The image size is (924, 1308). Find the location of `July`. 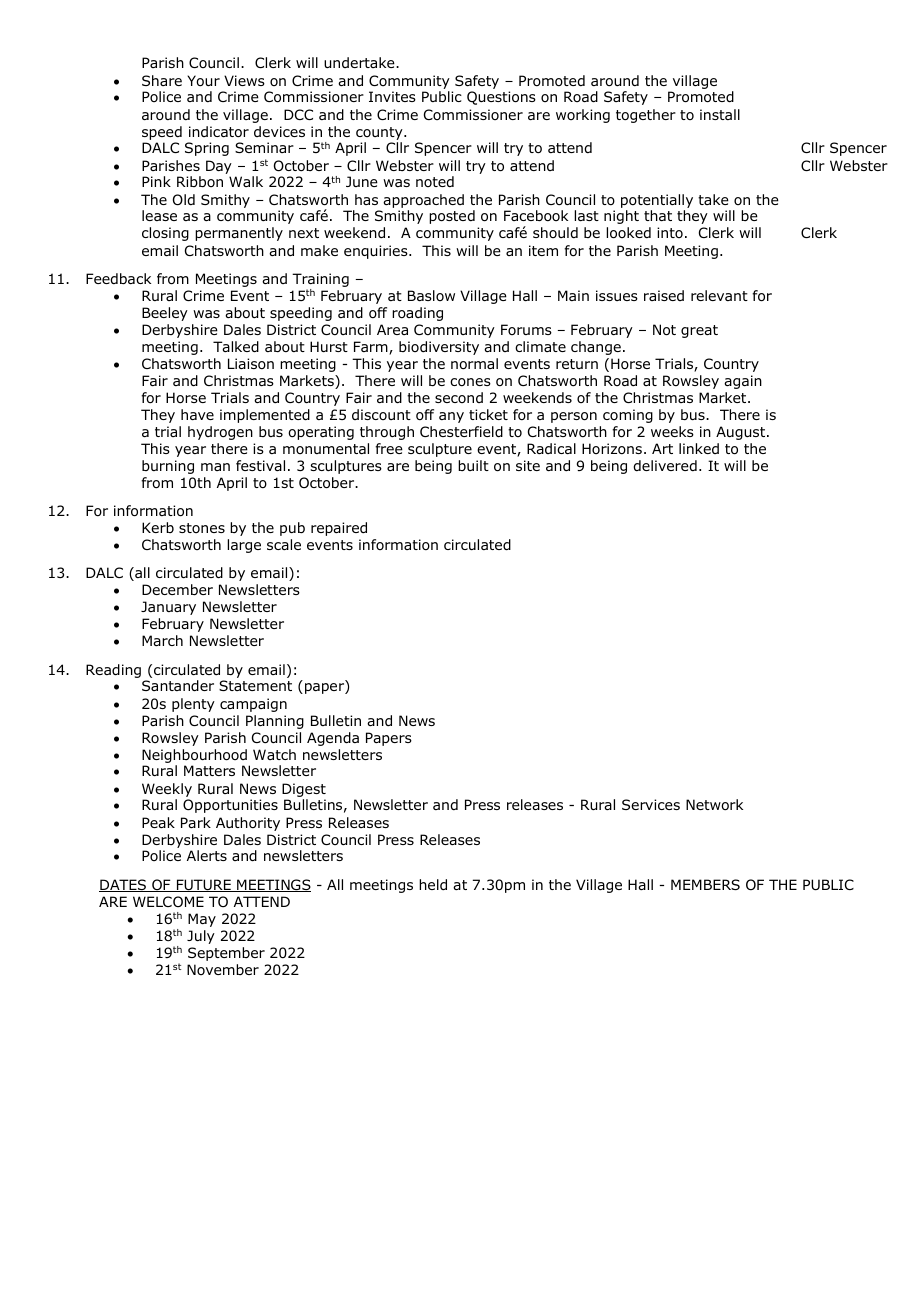

July is located at coordinates (201, 937).
